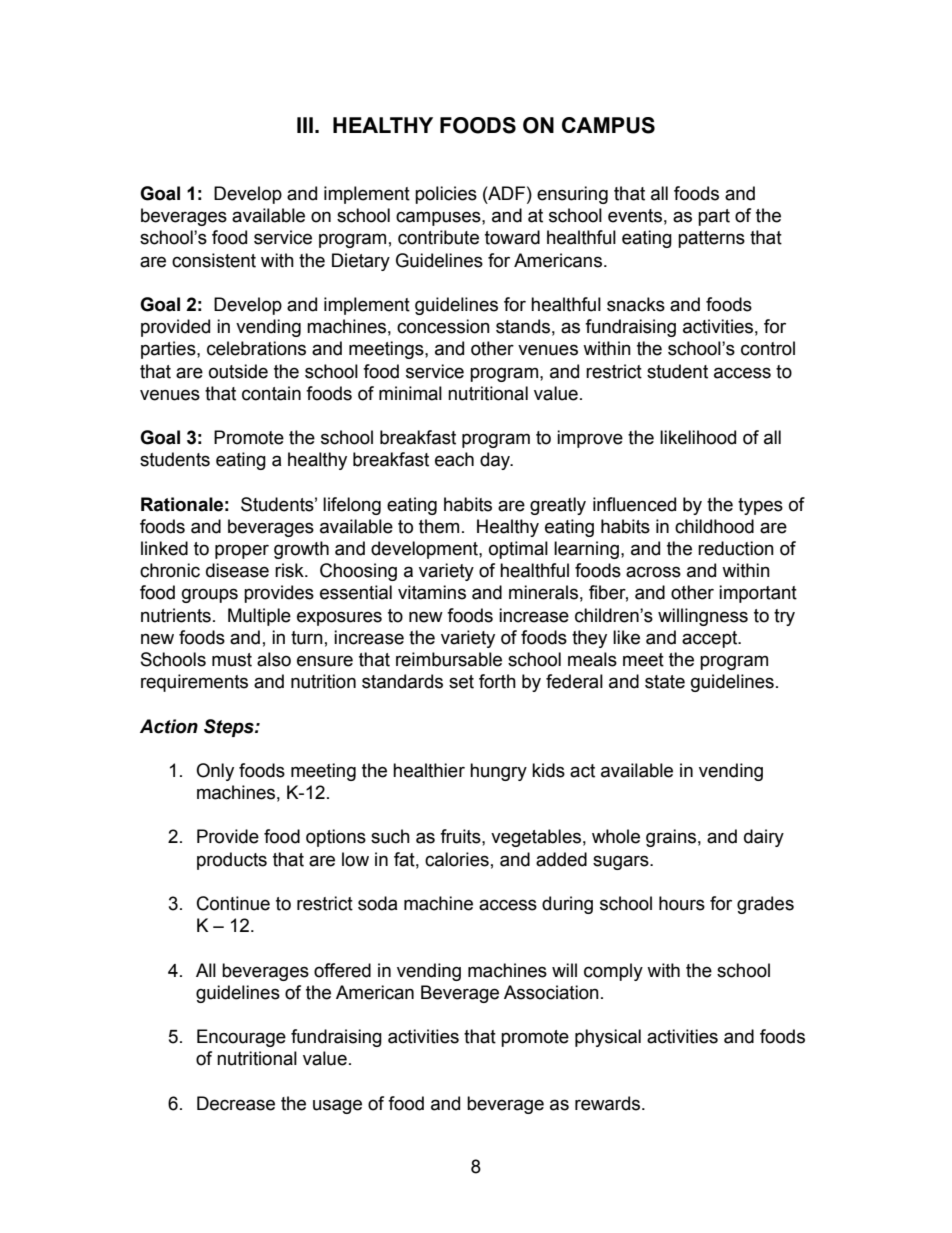  What do you see at coordinates (711, 239) in the screenshot?
I see `patterns` at bounding box center [711, 239].
